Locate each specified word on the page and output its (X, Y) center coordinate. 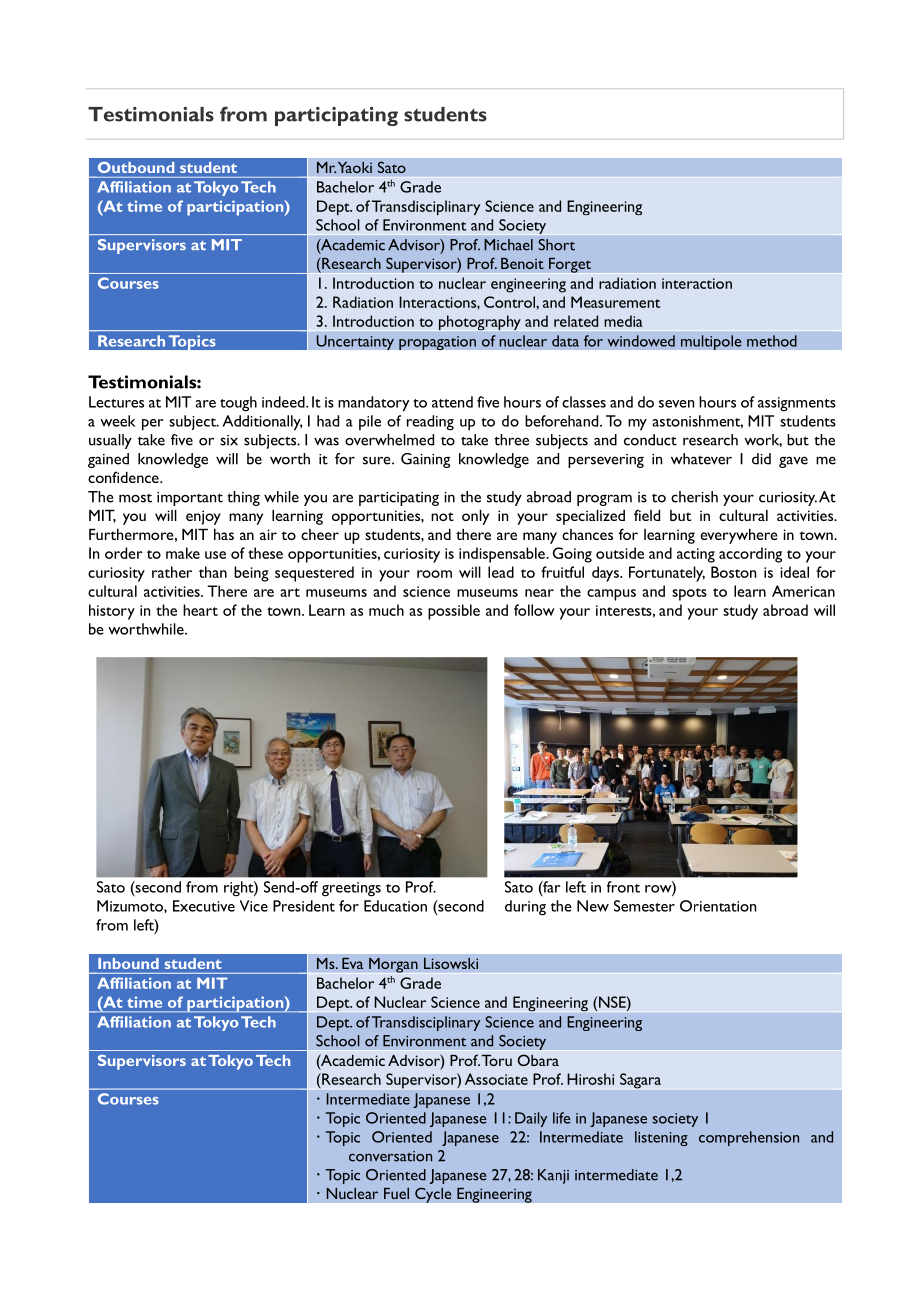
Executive (204, 906)
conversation (390, 1156)
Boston (733, 572)
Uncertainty (355, 342)
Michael (508, 245)
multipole (711, 342)
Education (395, 906)
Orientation (718, 906)
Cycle (433, 1195)
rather (172, 572)
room (434, 574)
